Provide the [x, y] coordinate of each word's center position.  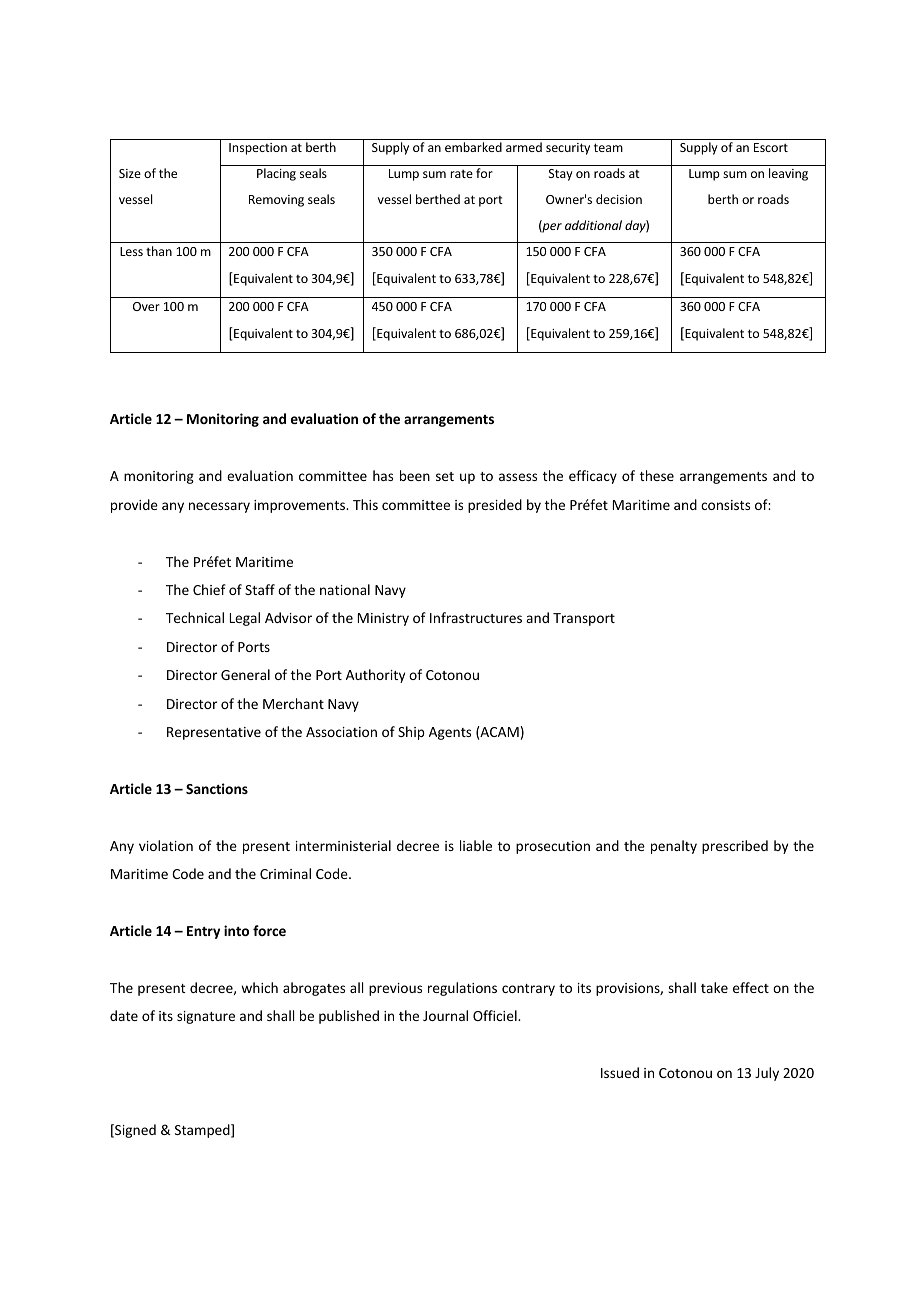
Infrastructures [476, 617]
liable [476, 845]
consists [725, 505]
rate [462, 174]
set [445, 476]
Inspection [258, 149]
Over [146, 306]
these [657, 475]
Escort [771, 147]
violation [166, 845]
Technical [195, 617]
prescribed [735, 847]
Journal [445, 1015]
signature [206, 1017]
